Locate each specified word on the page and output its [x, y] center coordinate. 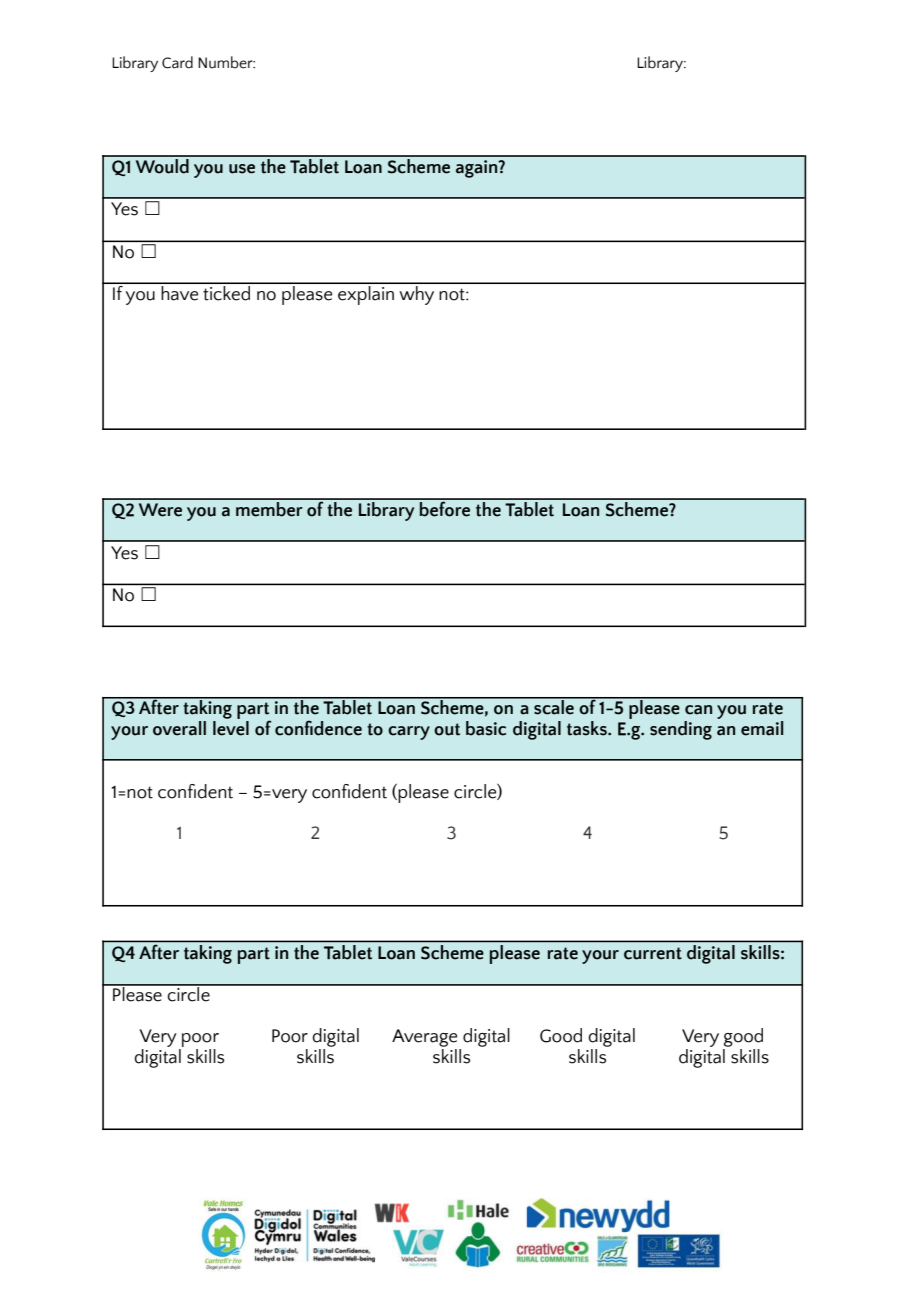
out [447, 729]
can [698, 710]
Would [162, 165]
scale [554, 706]
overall [179, 728]
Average [424, 1038]
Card [177, 62]
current [653, 953]
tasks [588, 728]
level [231, 727]
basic [486, 728]
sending [681, 730]
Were [160, 510]
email [762, 728]
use [242, 169]
